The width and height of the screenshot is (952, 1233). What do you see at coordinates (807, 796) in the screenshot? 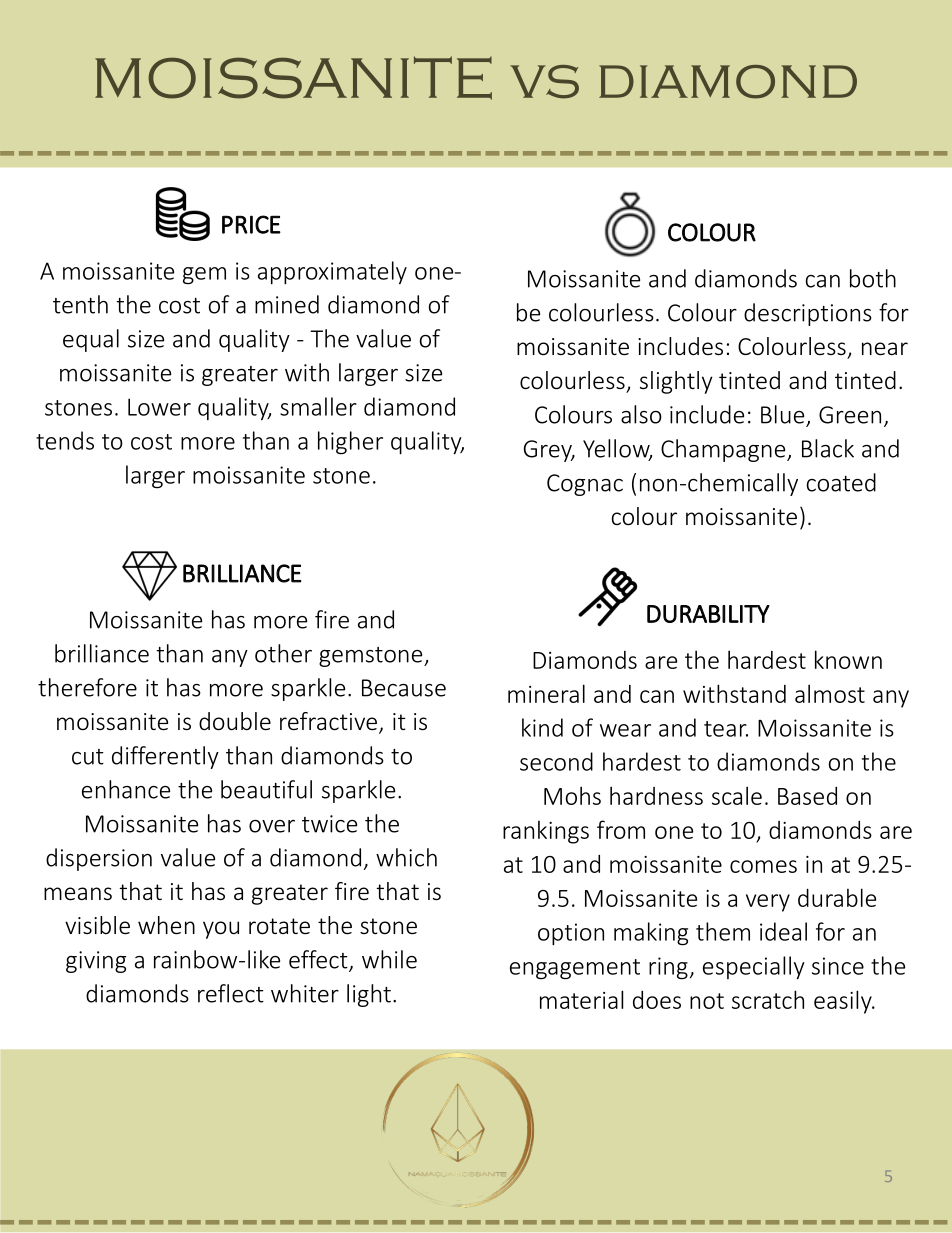
I see `Based` at bounding box center [807, 796].
